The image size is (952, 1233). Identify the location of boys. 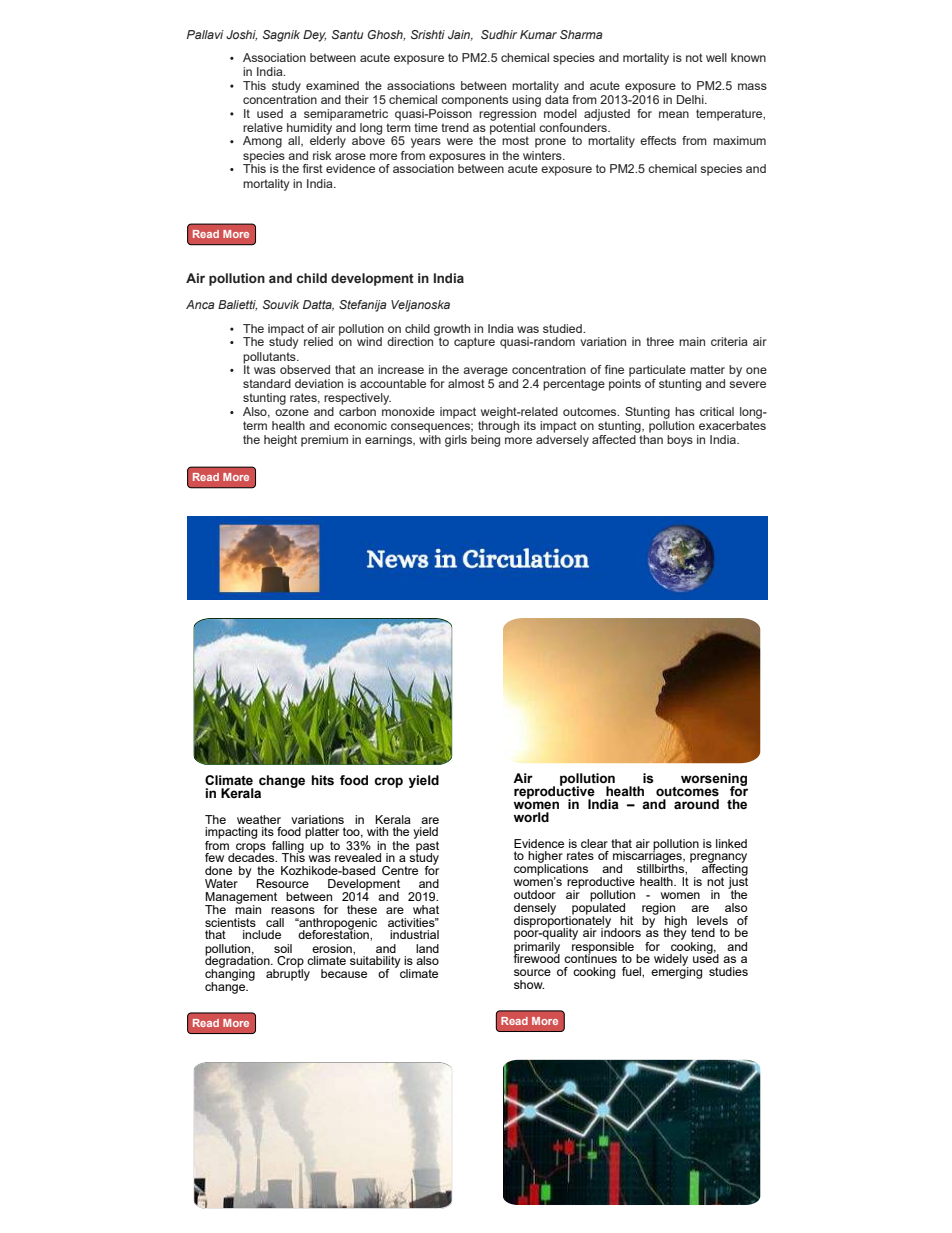
(680, 441).
